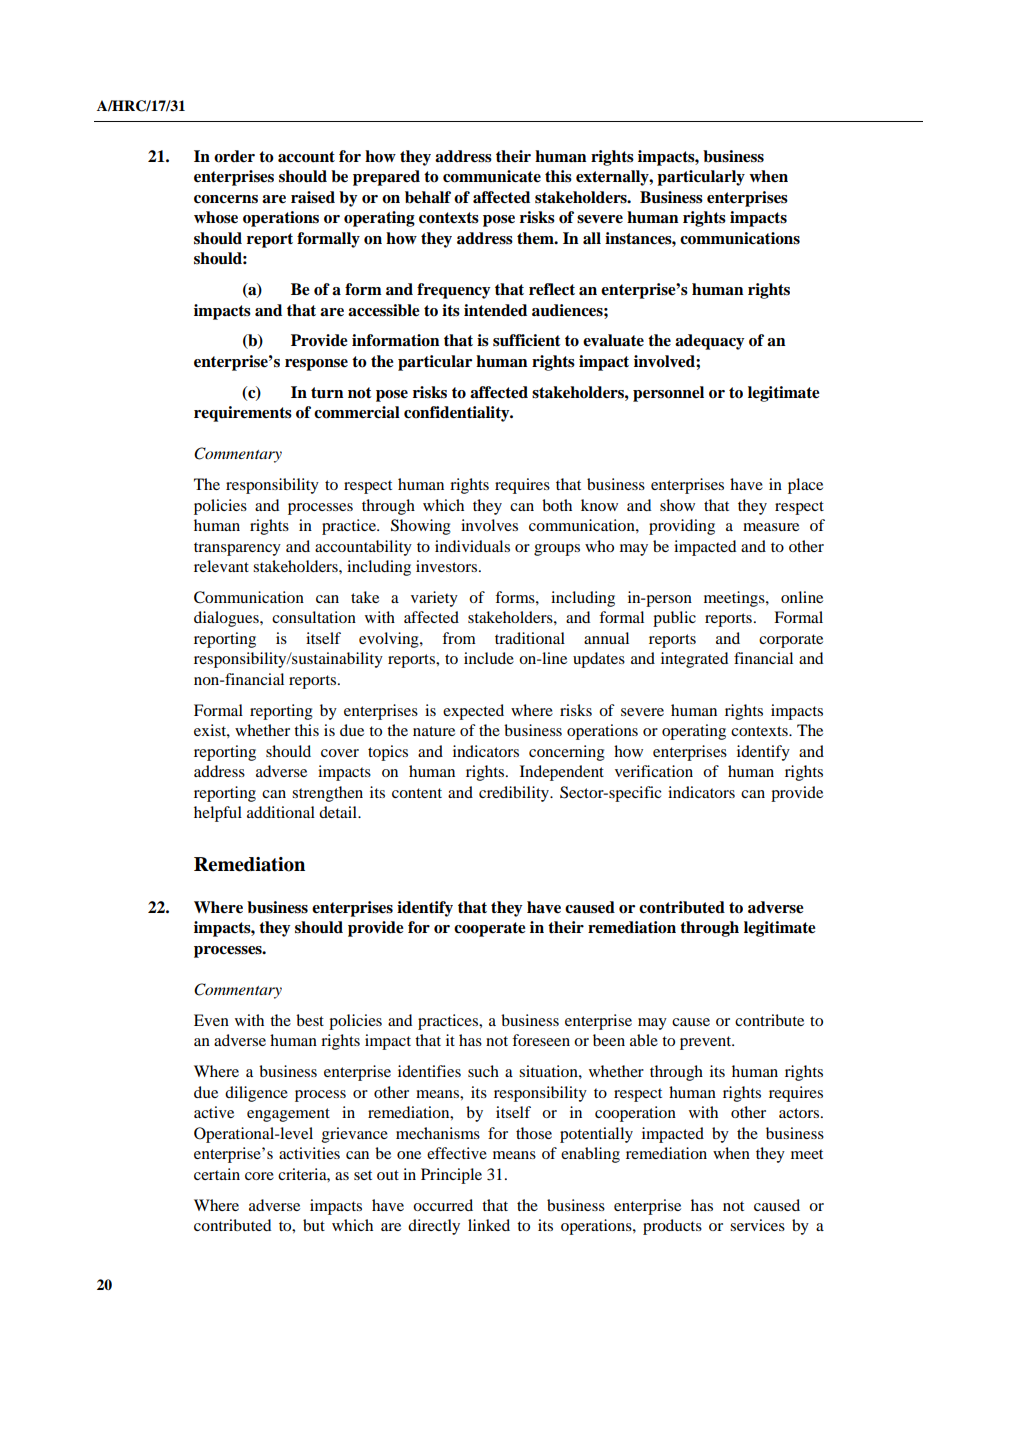  Describe the element at coordinates (489, 525) in the page. I see `involves` at that location.
